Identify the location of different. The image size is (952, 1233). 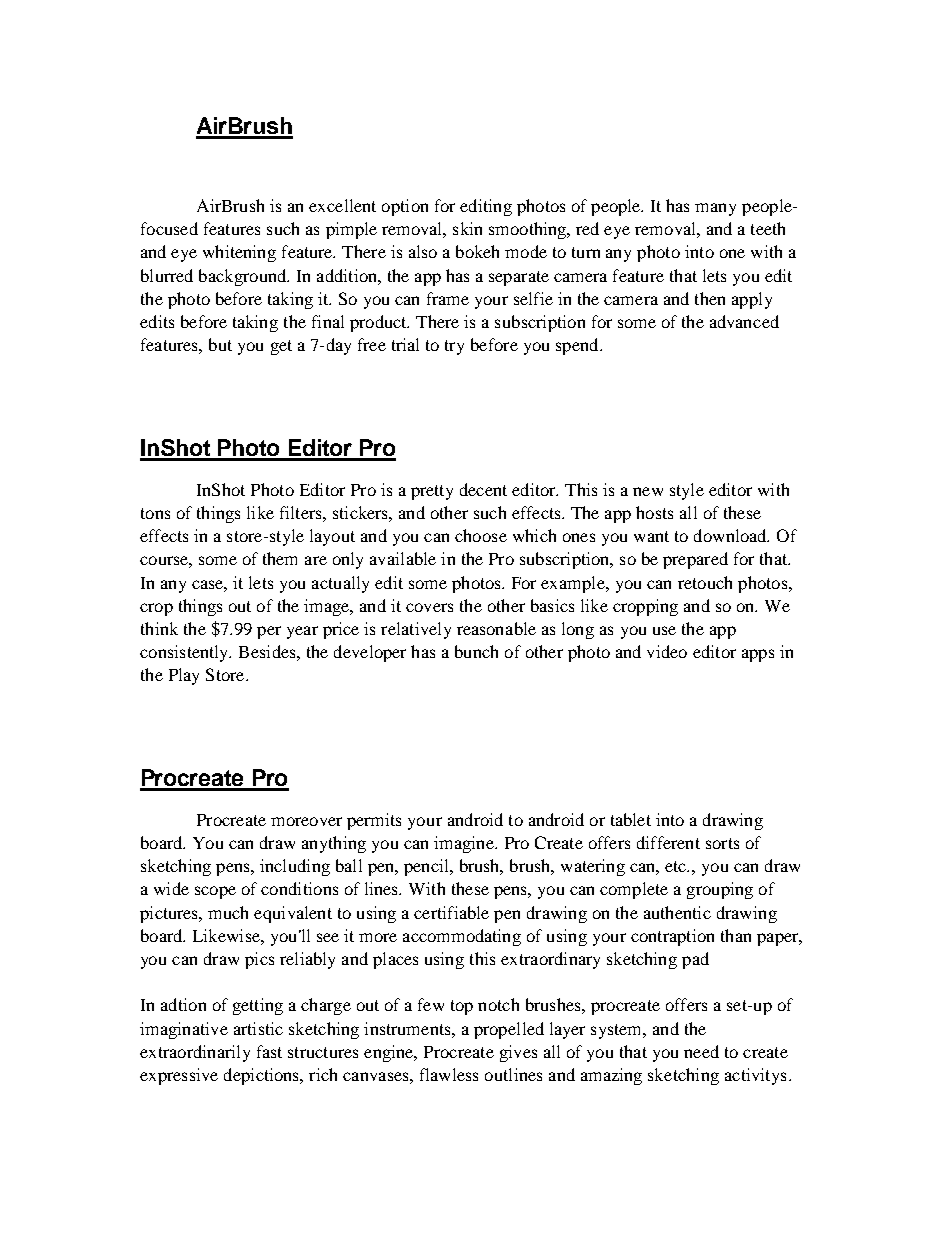
(668, 842).
